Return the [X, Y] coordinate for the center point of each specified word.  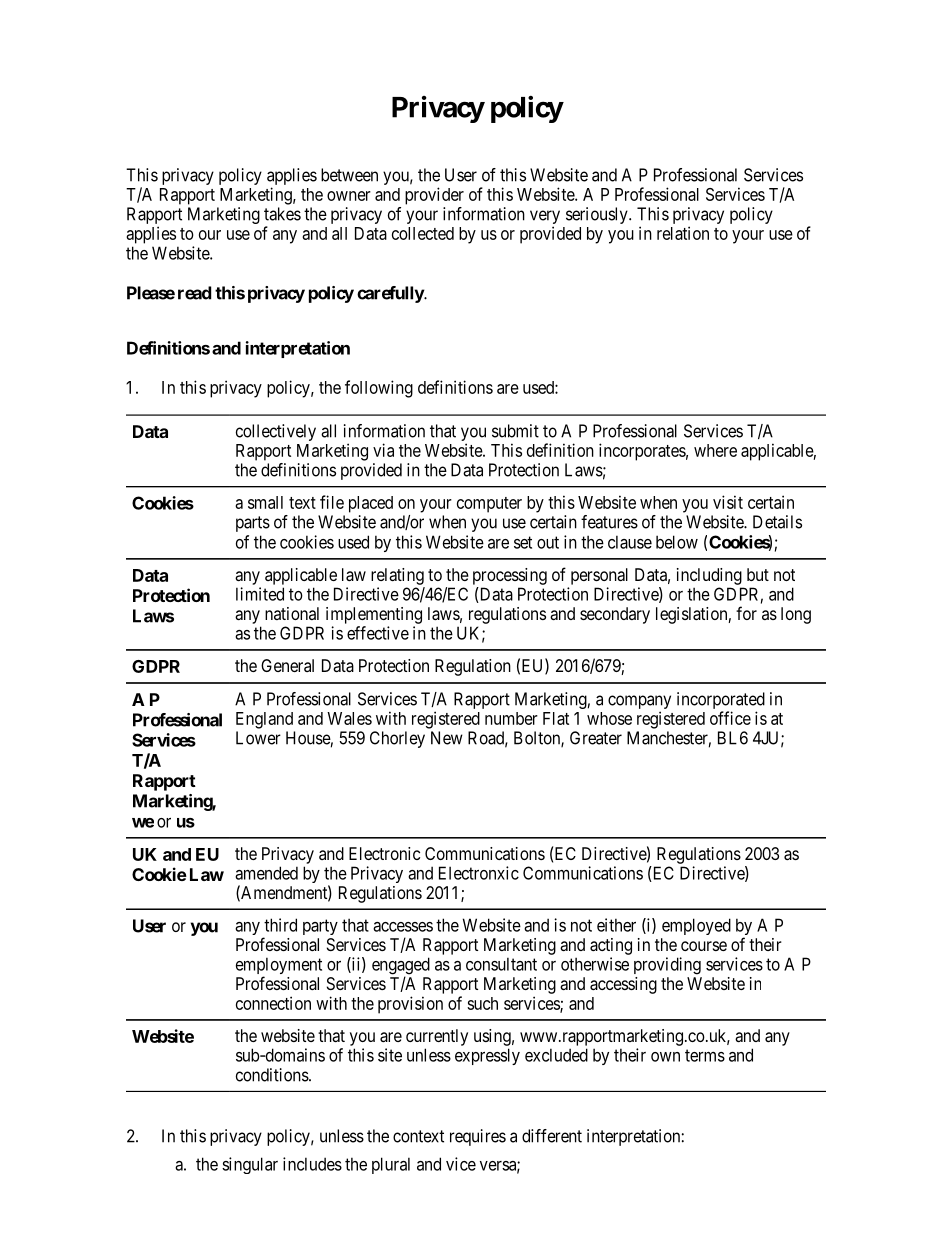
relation [683, 233]
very [545, 218]
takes [282, 214]
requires [478, 1137]
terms [705, 1055]
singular [250, 1165]
